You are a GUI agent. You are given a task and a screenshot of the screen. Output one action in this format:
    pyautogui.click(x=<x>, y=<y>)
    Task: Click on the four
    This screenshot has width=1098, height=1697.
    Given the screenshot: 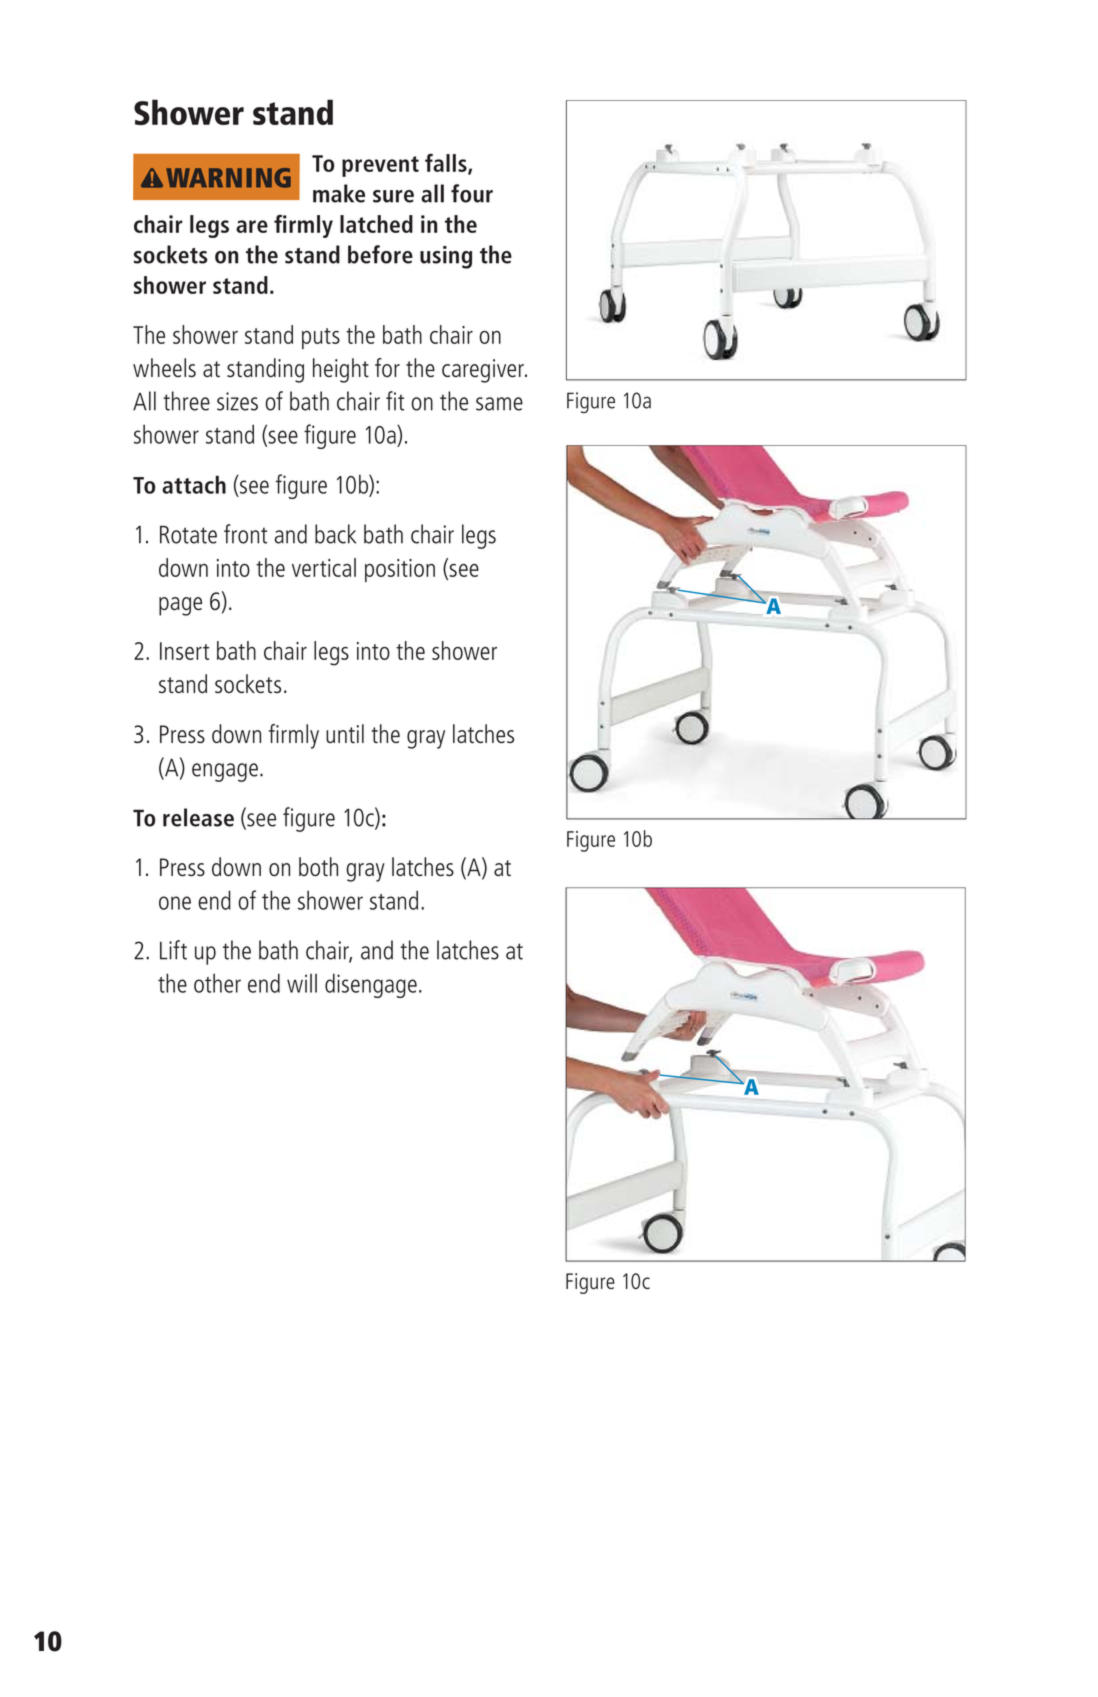 What is the action you would take?
    pyautogui.click(x=472, y=193)
